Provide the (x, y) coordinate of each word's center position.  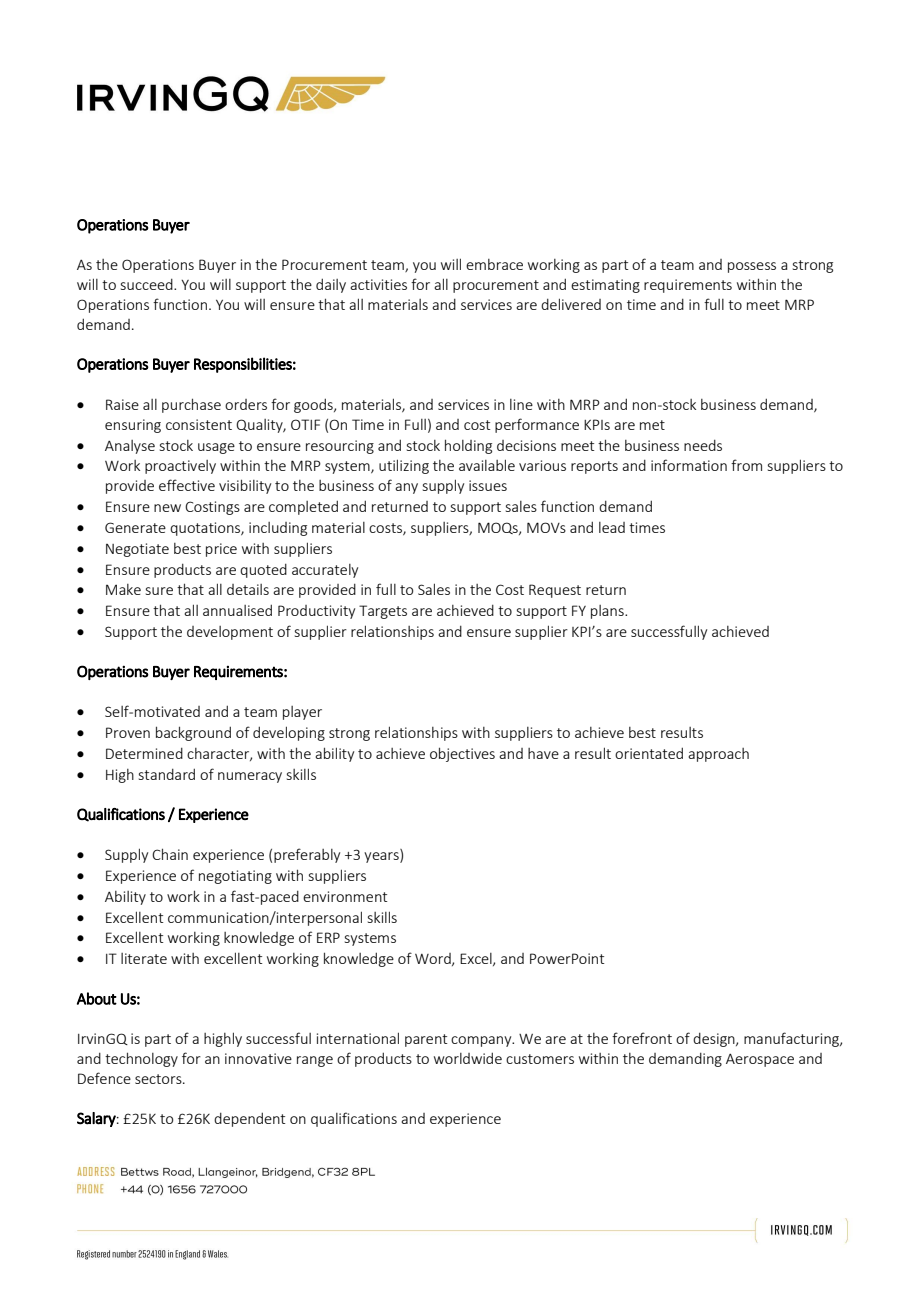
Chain (170, 854)
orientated (649, 753)
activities (378, 284)
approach (718, 755)
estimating (605, 286)
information (689, 465)
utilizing (404, 466)
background (193, 733)
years (382, 857)
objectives (462, 754)
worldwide (468, 1058)
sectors (159, 1079)
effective (187, 485)
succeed (148, 284)
